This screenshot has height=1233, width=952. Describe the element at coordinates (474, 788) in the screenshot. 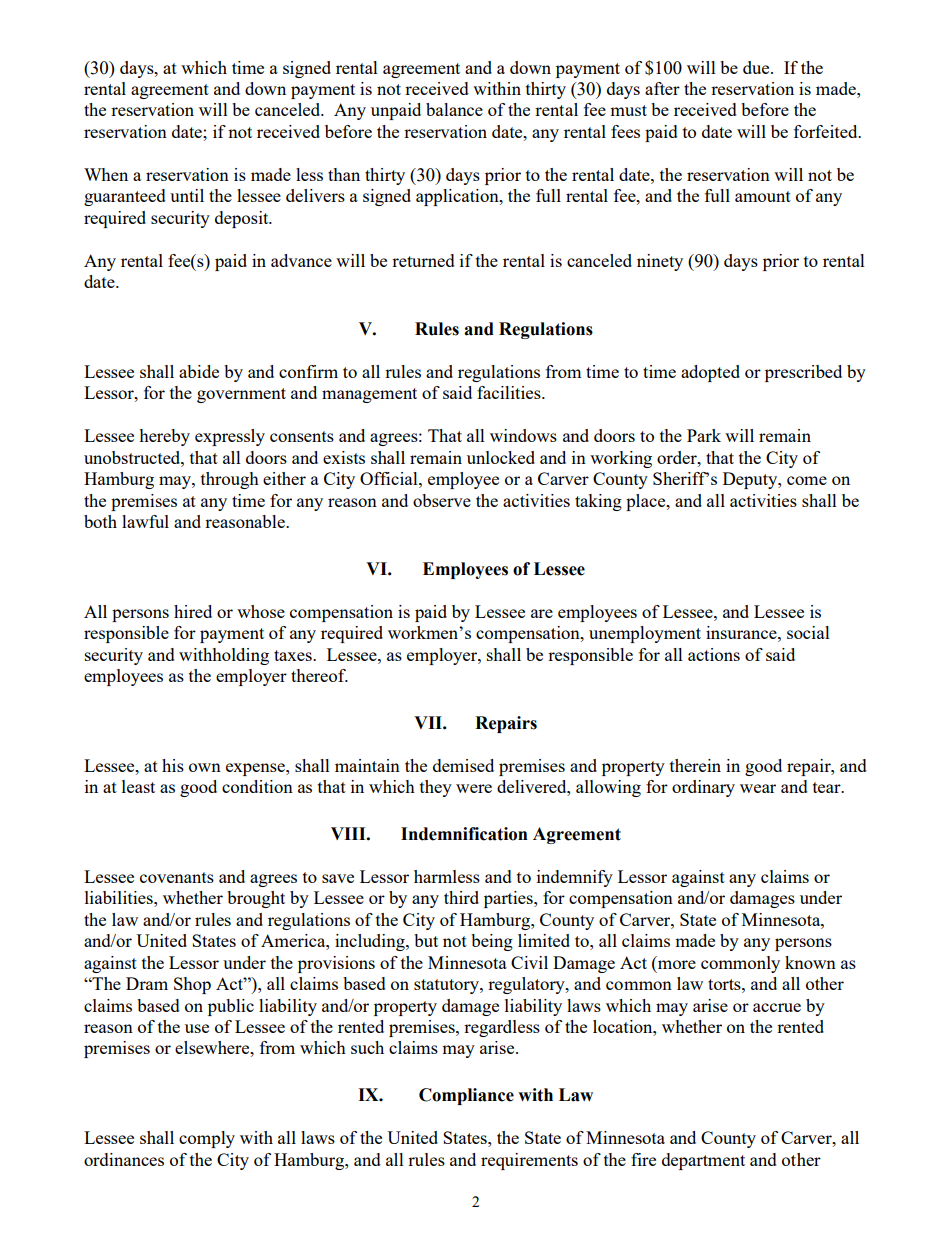

I see `were` at that location.
